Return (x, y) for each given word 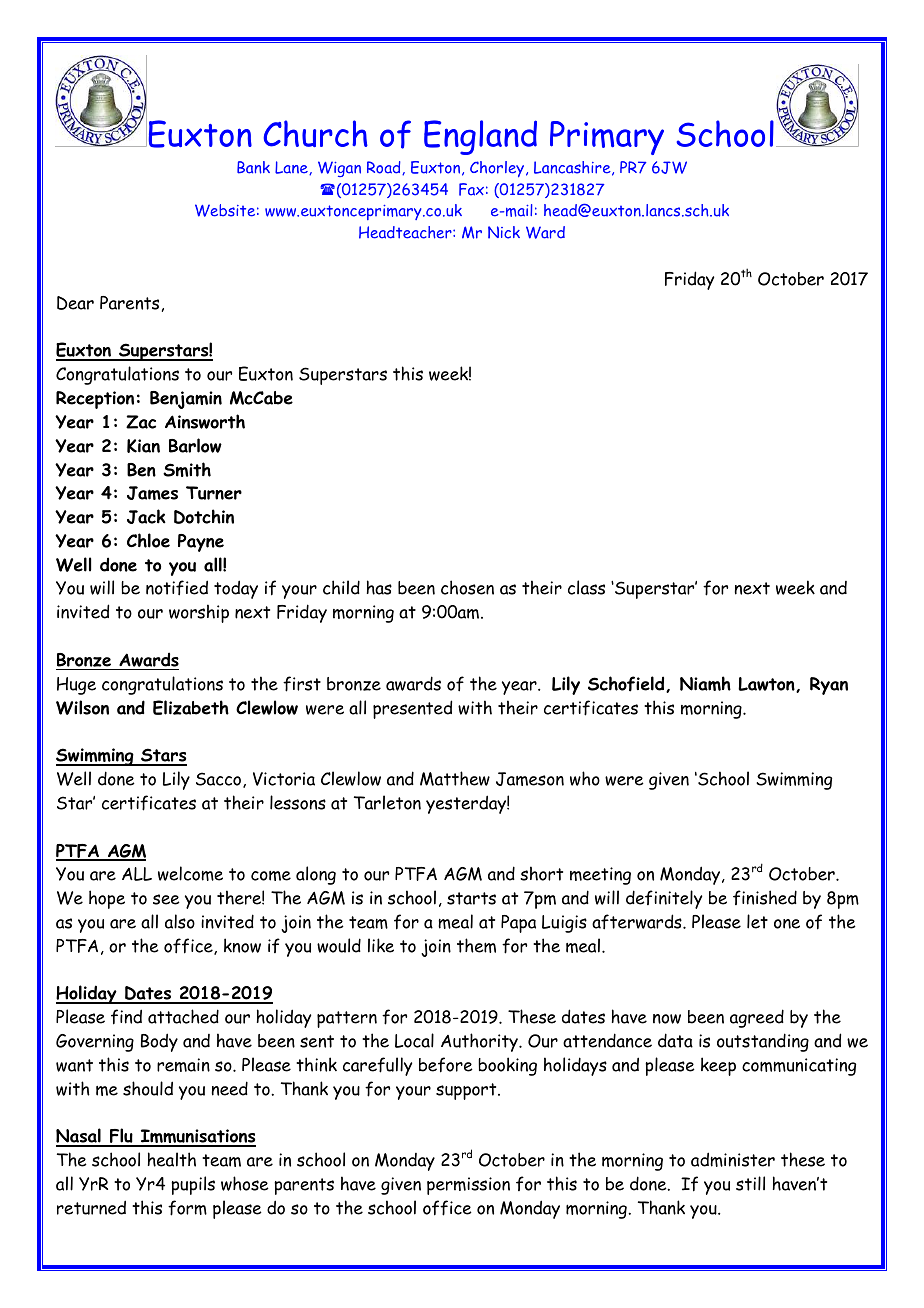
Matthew (455, 778)
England (480, 137)
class (586, 587)
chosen (467, 587)
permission (468, 1186)
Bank (253, 167)
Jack (146, 516)
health (172, 1159)
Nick (504, 232)
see (166, 899)
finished (765, 897)
